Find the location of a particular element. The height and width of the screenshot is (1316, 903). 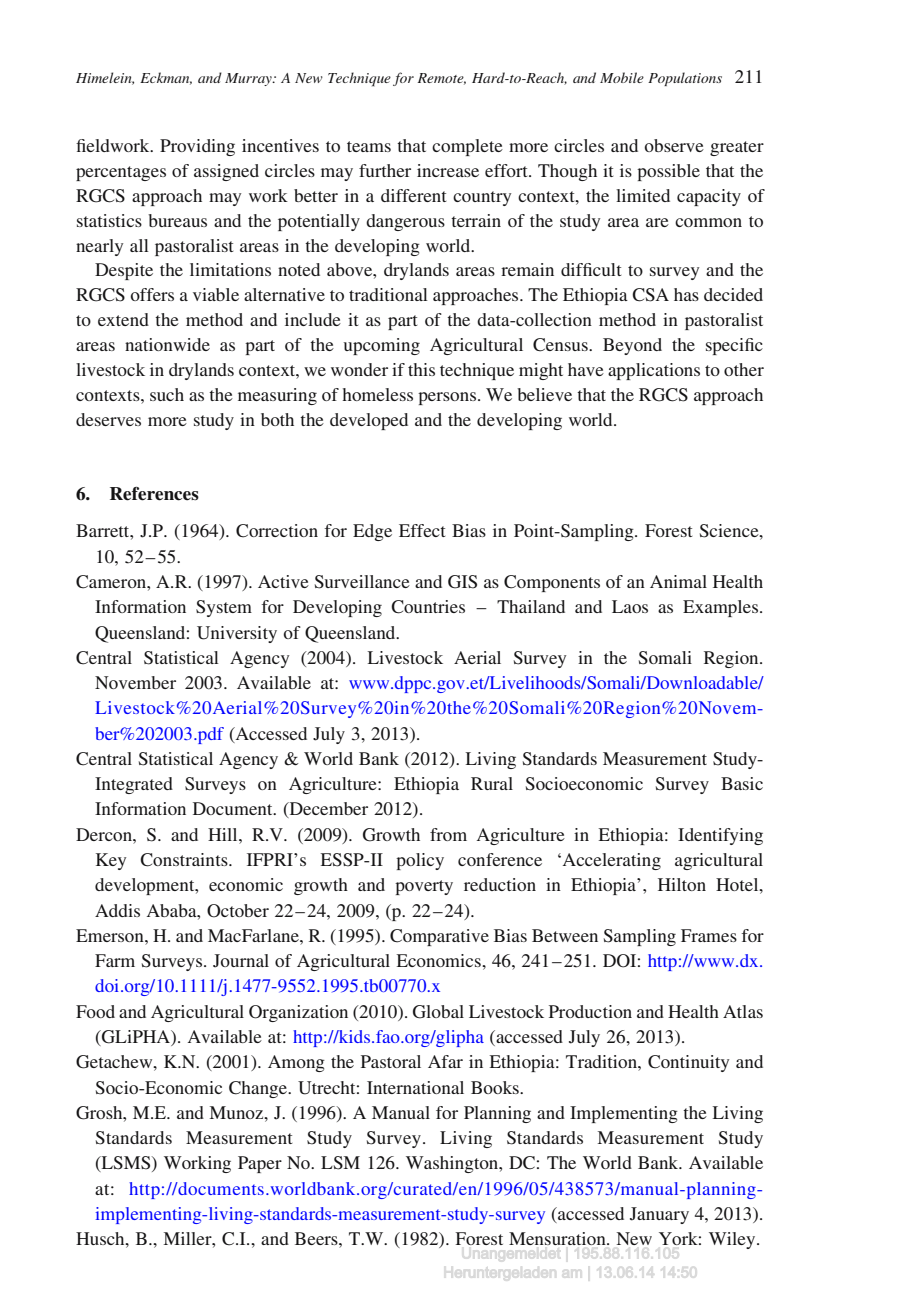

Providing is located at coordinates (197, 147).
